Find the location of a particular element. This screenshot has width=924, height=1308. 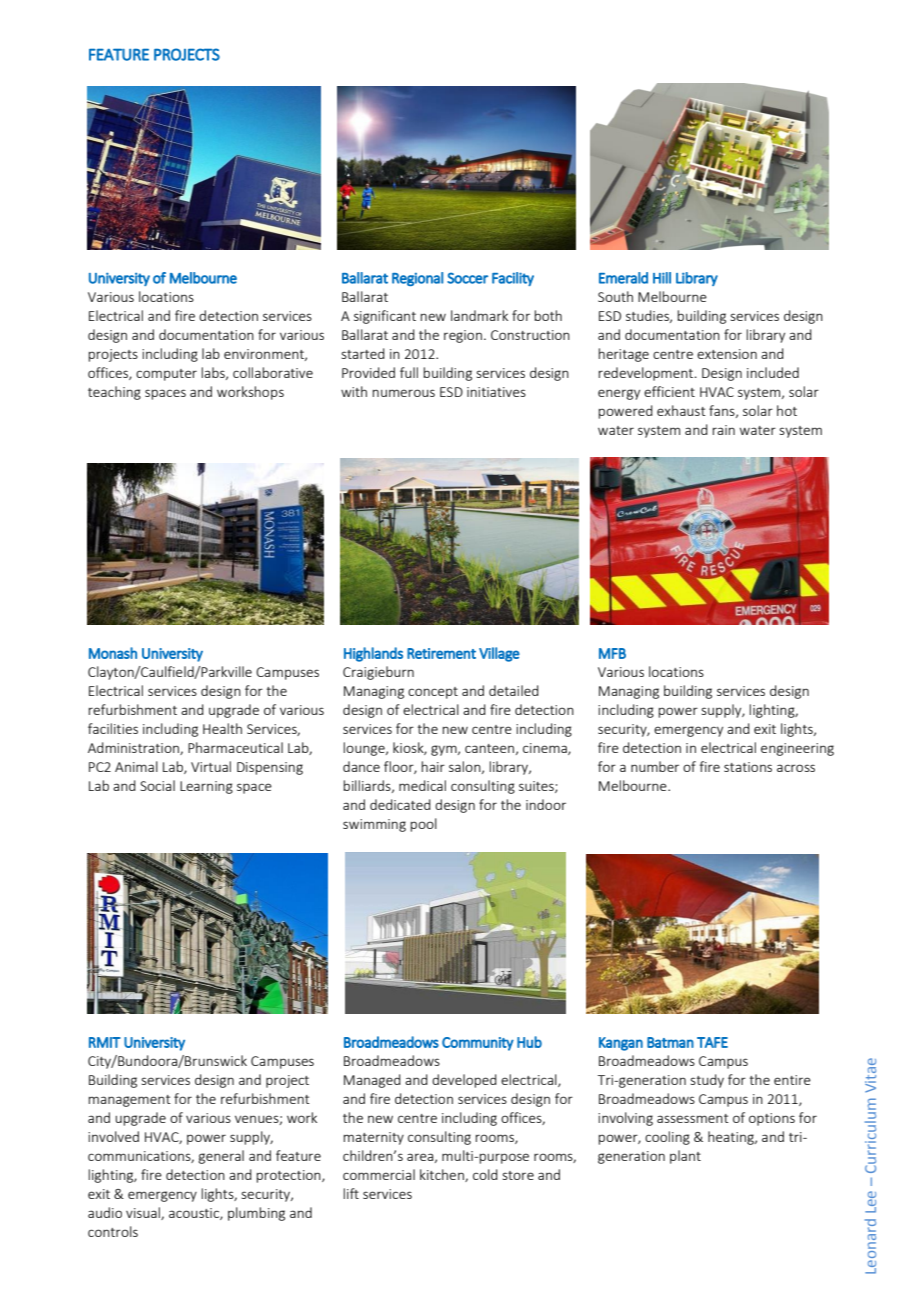

kitchen is located at coordinates (443, 1175).
